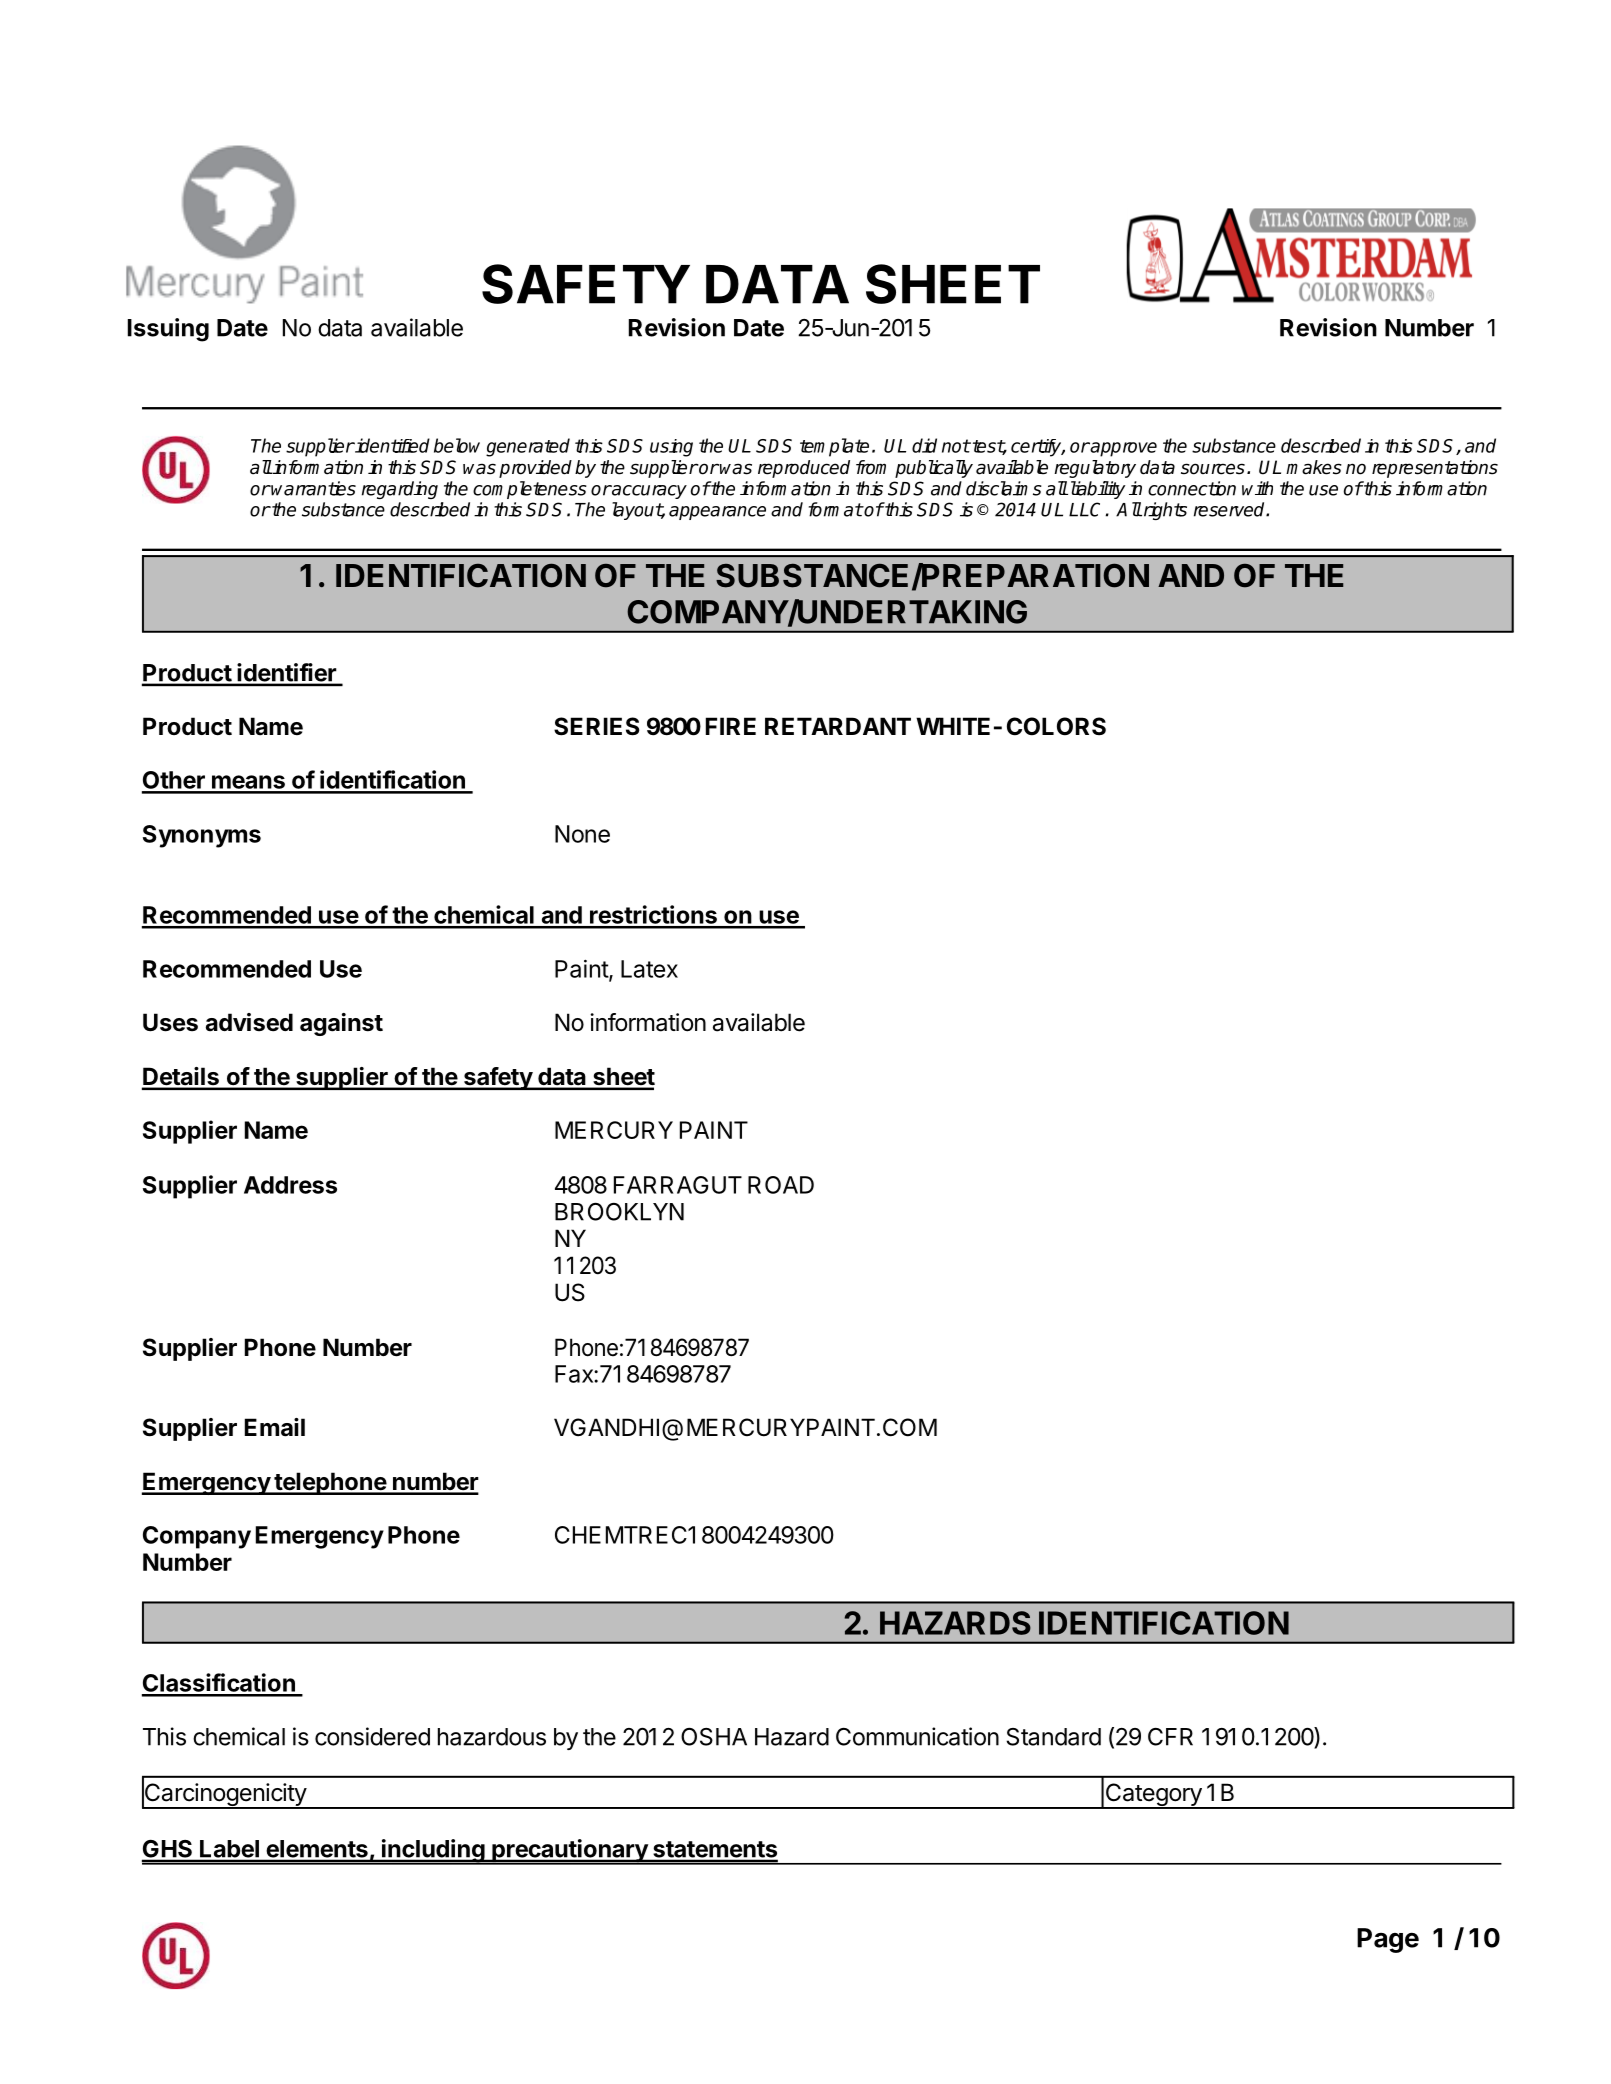 This screenshot has height=2084, width=1611. What do you see at coordinates (275, 1427) in the screenshot?
I see `Email` at bounding box center [275, 1427].
